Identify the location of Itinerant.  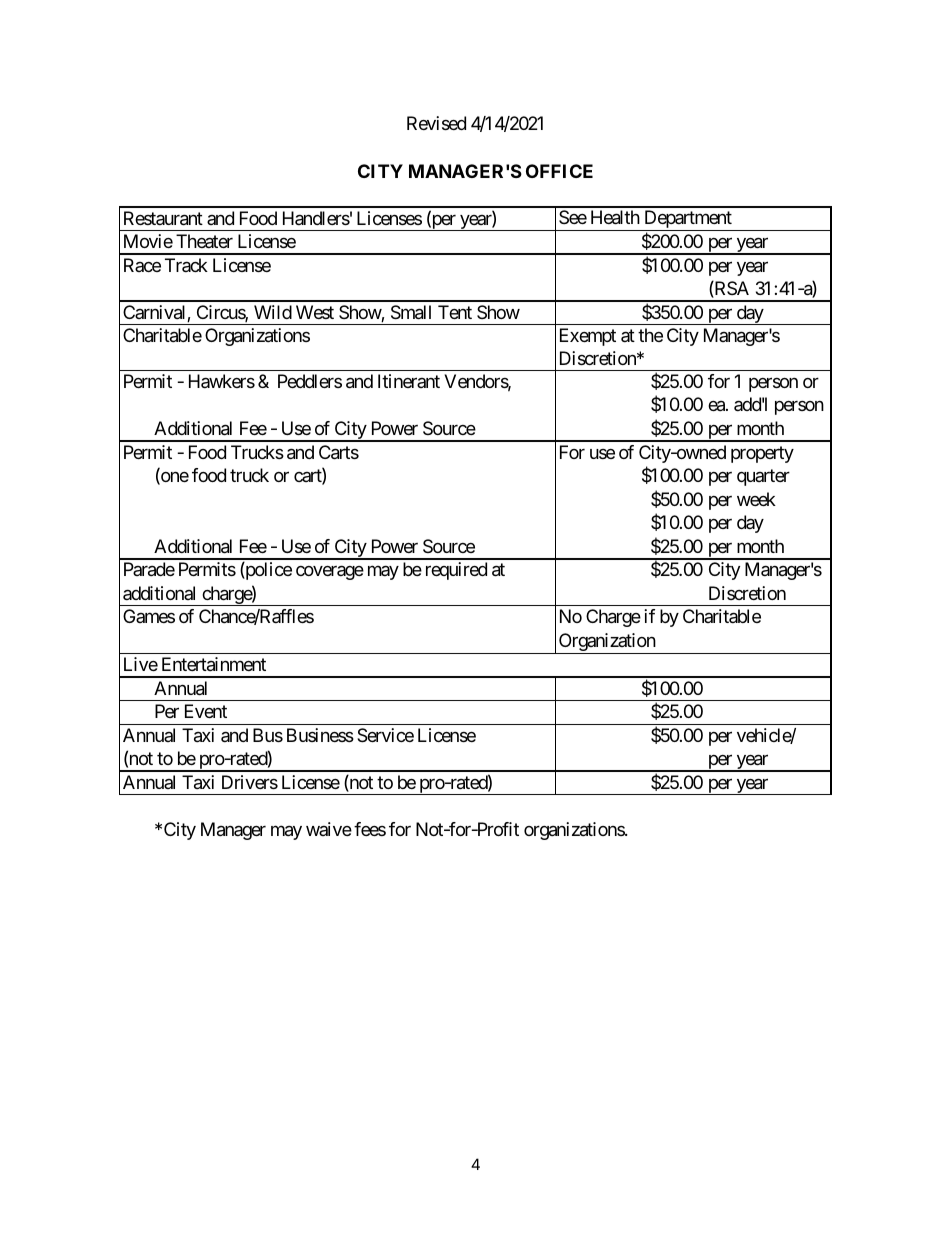
(409, 381).
